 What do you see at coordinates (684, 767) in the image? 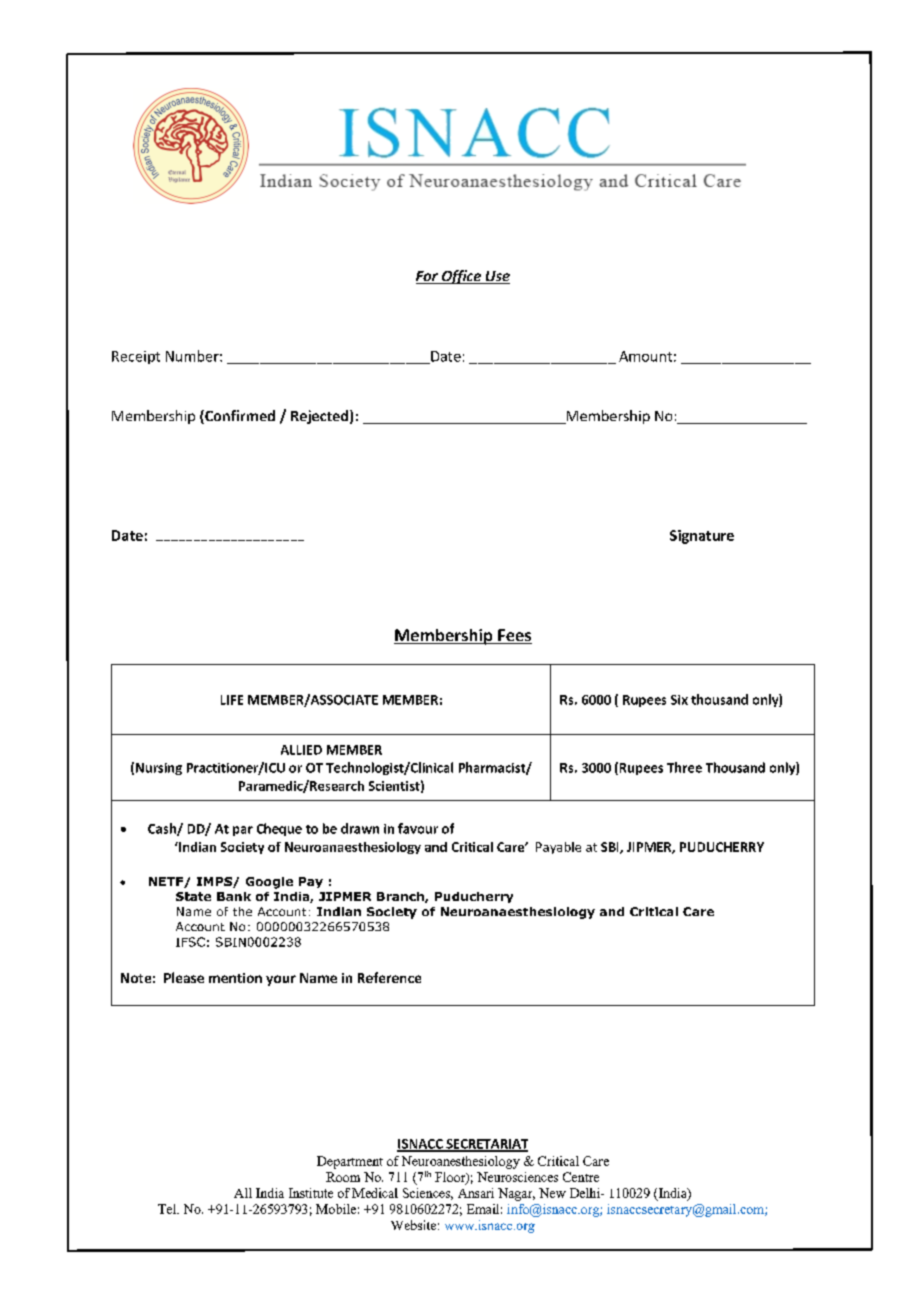
I see `Three` at bounding box center [684, 767].
